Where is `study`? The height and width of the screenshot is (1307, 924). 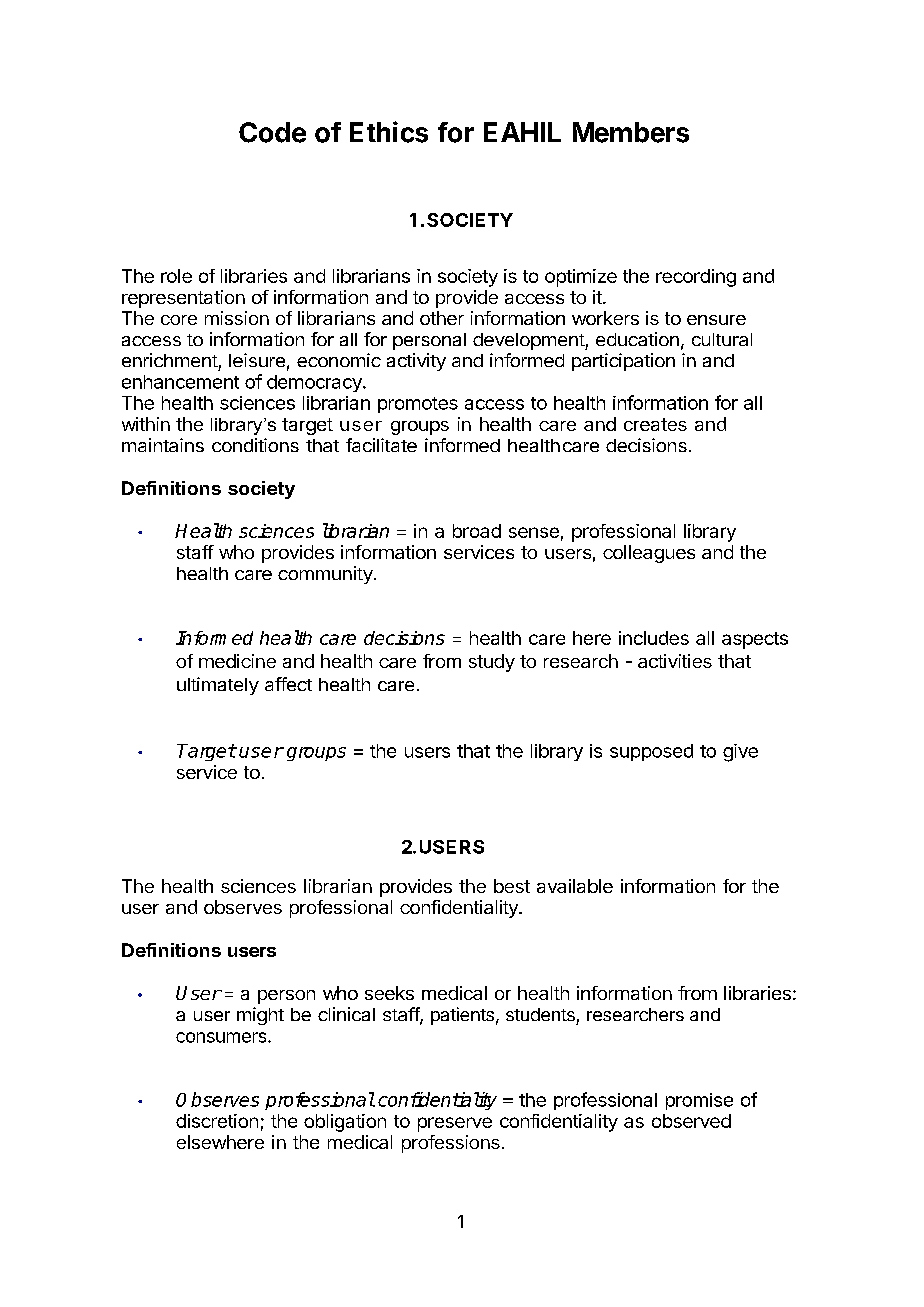 study is located at coordinates (492, 663).
